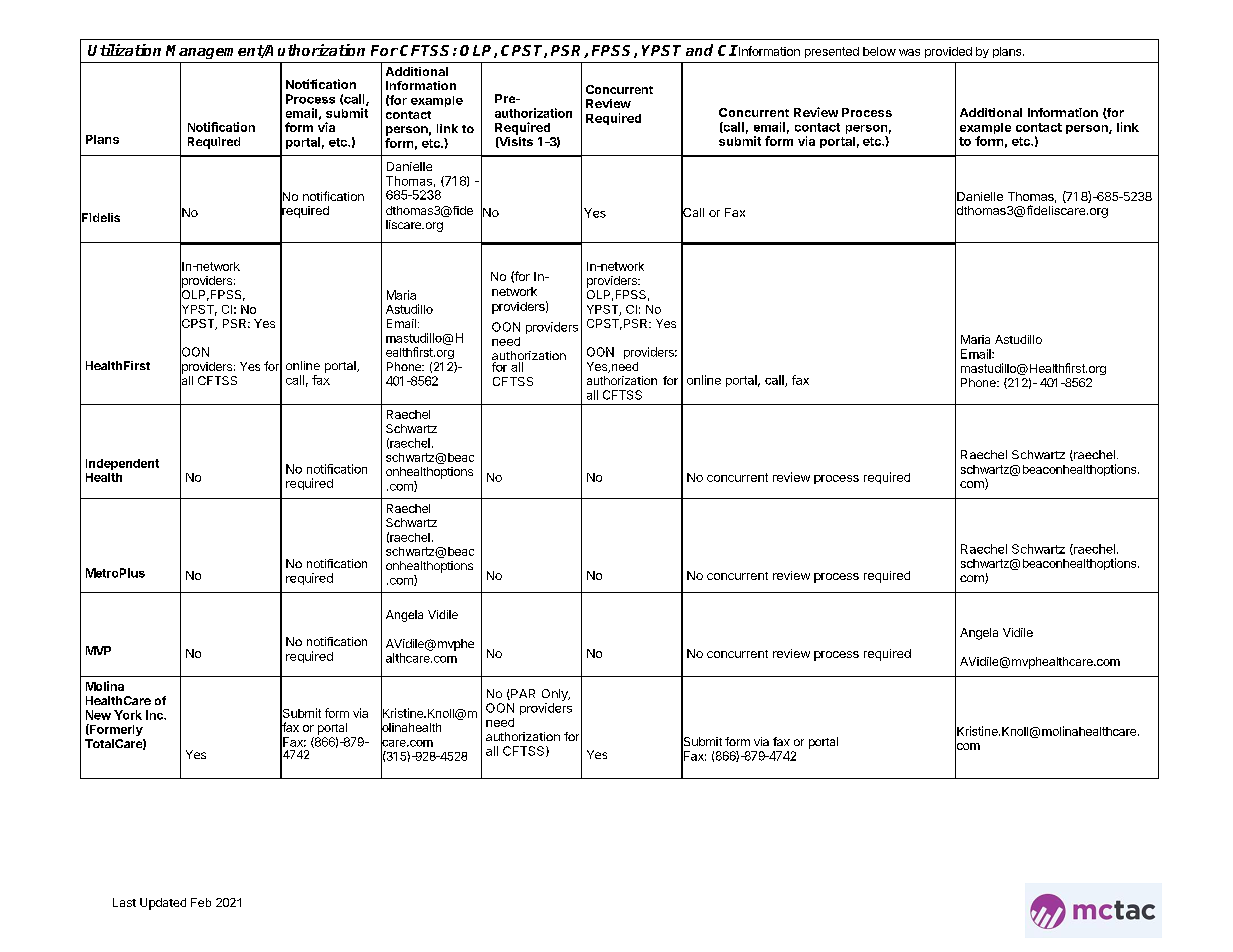  I want to click on was, so click(909, 52).
